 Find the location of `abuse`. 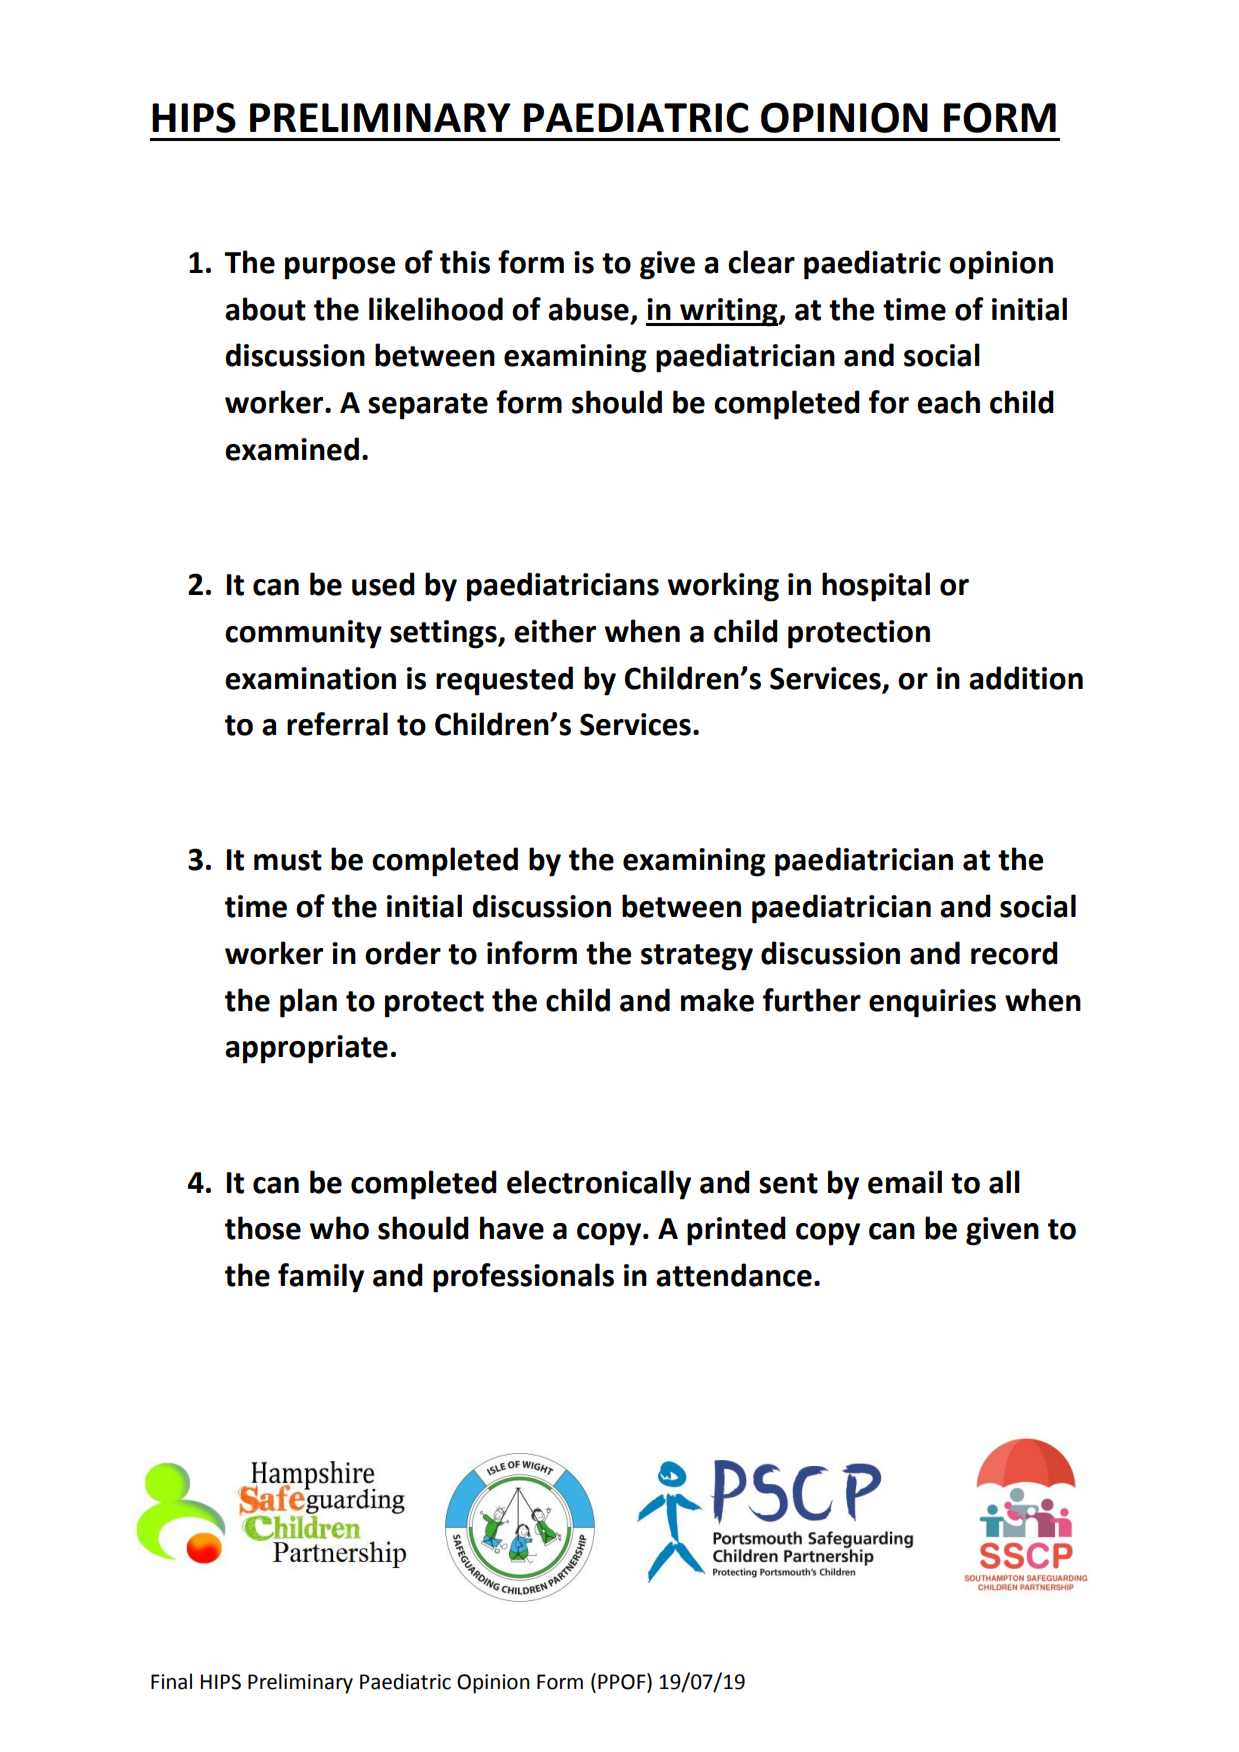

abuse is located at coordinates (588, 309).
